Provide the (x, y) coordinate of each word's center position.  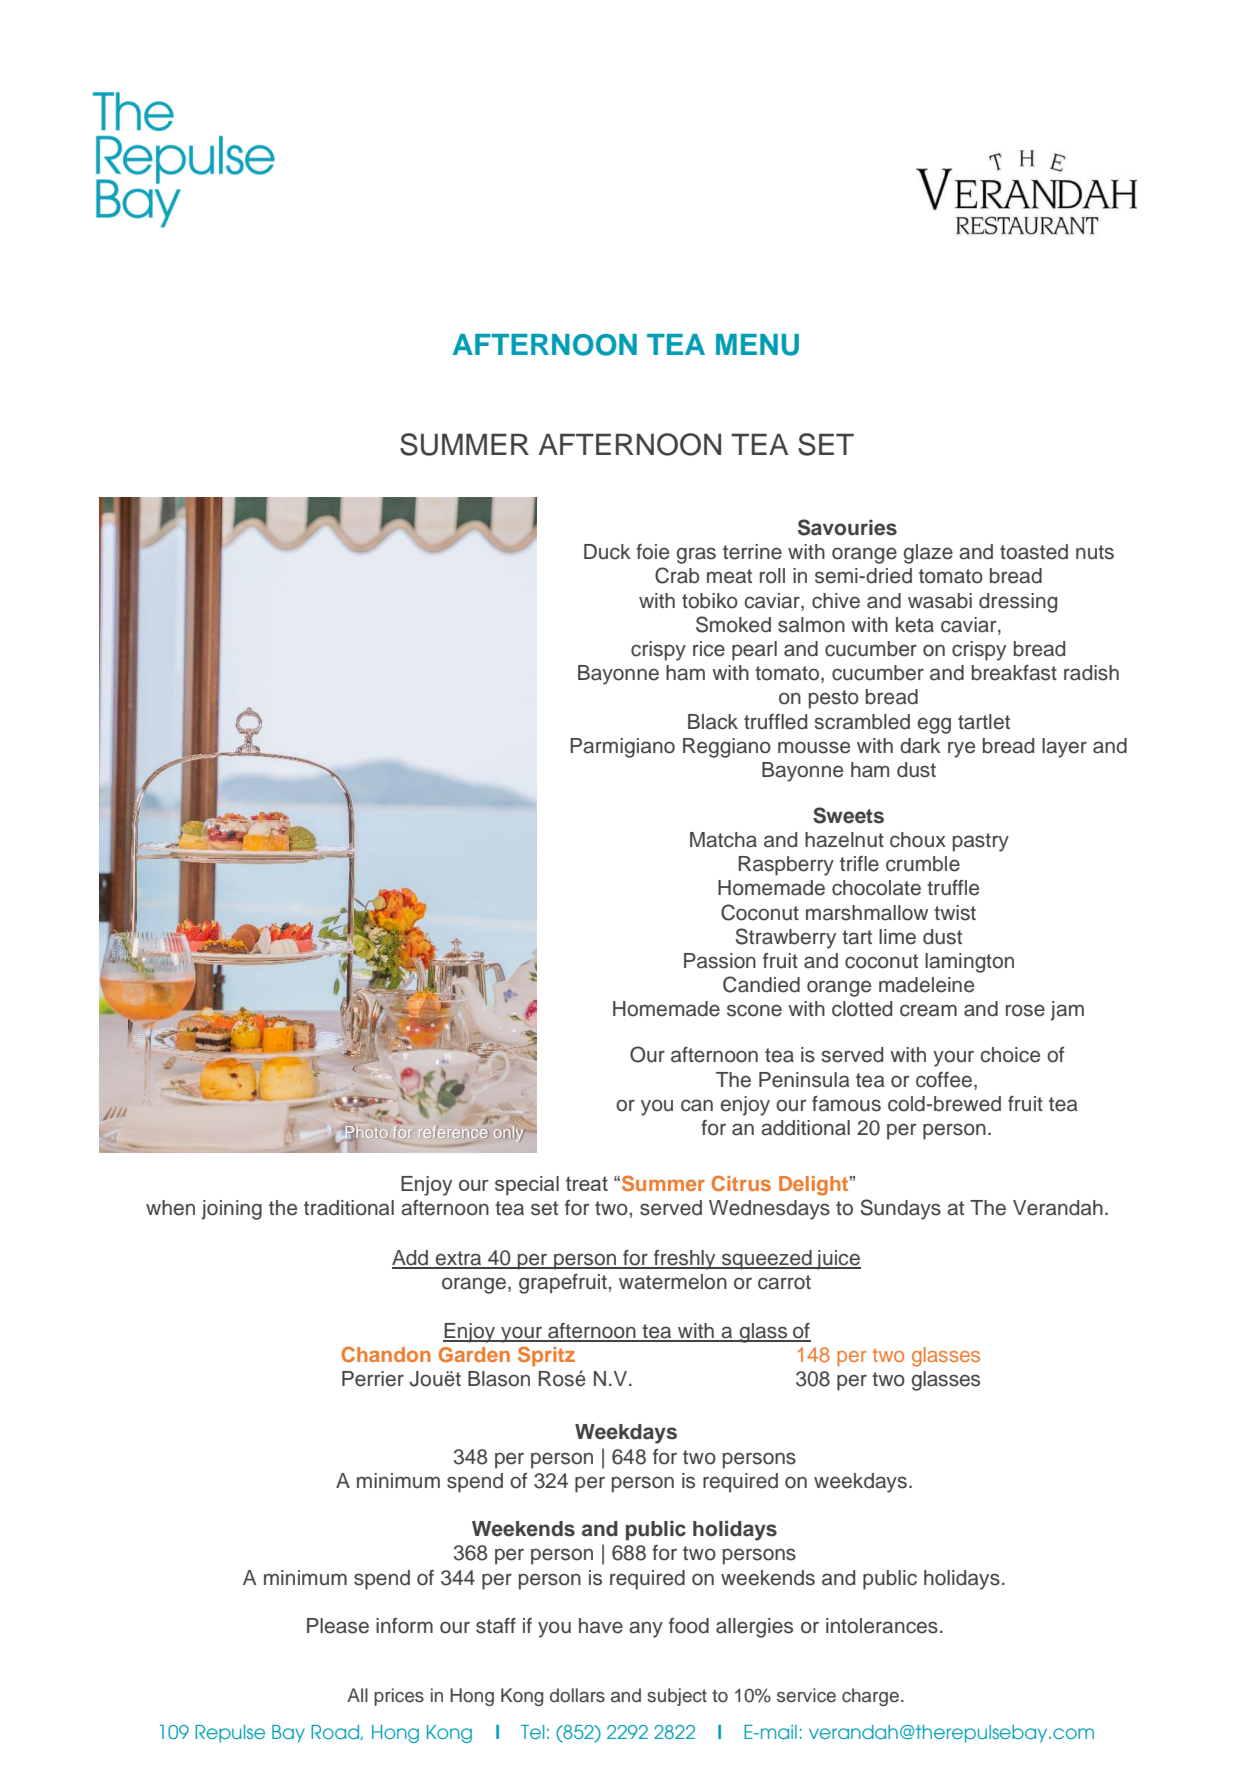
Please (338, 1626)
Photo (366, 1132)
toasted (1034, 552)
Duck (607, 552)
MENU (757, 345)
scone (754, 1010)
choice (1010, 1055)
